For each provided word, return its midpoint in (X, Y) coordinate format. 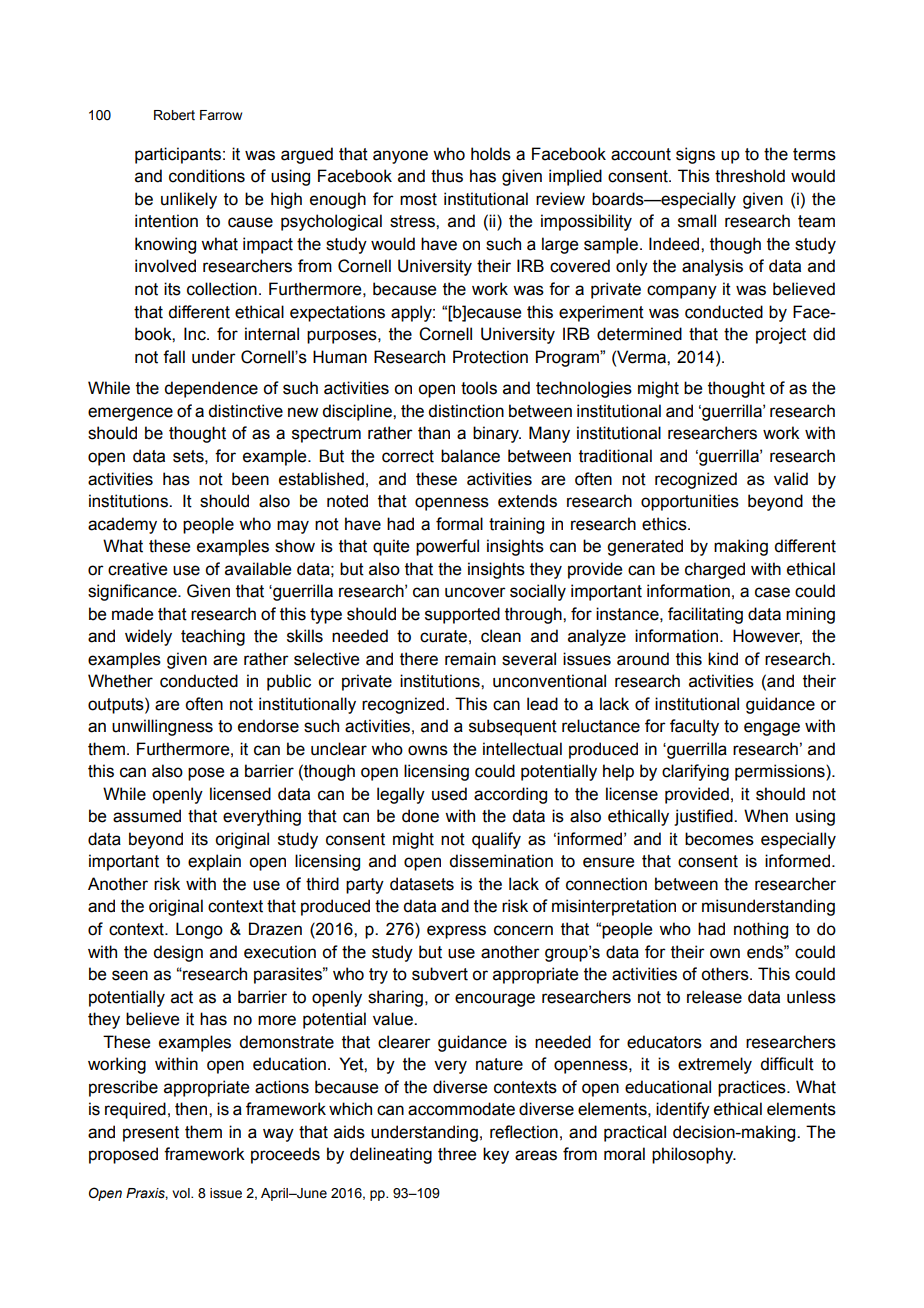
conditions (207, 176)
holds (491, 154)
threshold (750, 176)
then (192, 1109)
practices (753, 1088)
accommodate (461, 1109)
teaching (213, 637)
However (767, 637)
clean (501, 636)
